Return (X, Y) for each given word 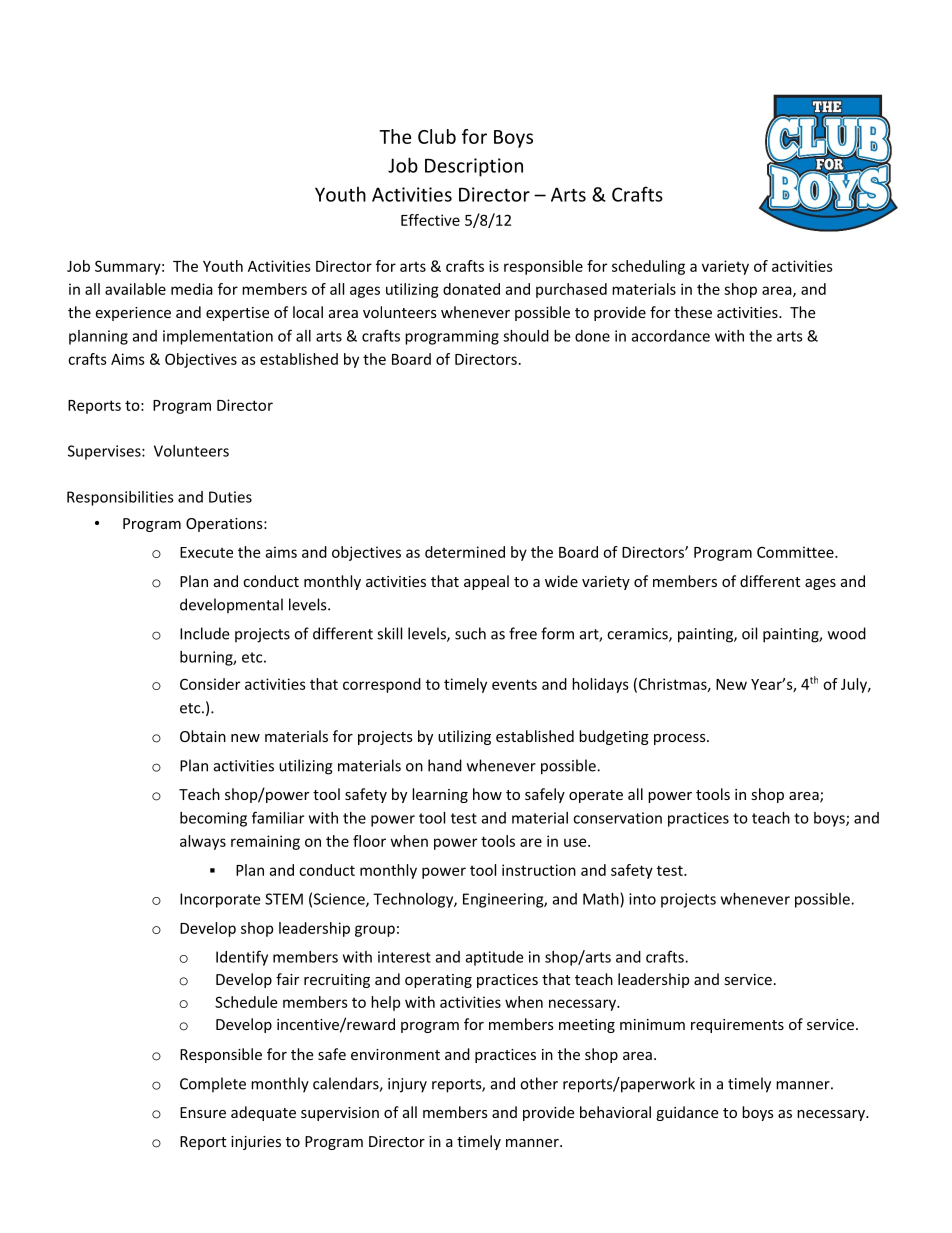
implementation (218, 337)
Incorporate (220, 900)
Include (204, 633)
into (642, 899)
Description (474, 167)
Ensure (203, 1112)
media (192, 289)
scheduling (648, 267)
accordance (671, 336)
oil (749, 633)
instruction (539, 870)
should (526, 336)
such (470, 633)
